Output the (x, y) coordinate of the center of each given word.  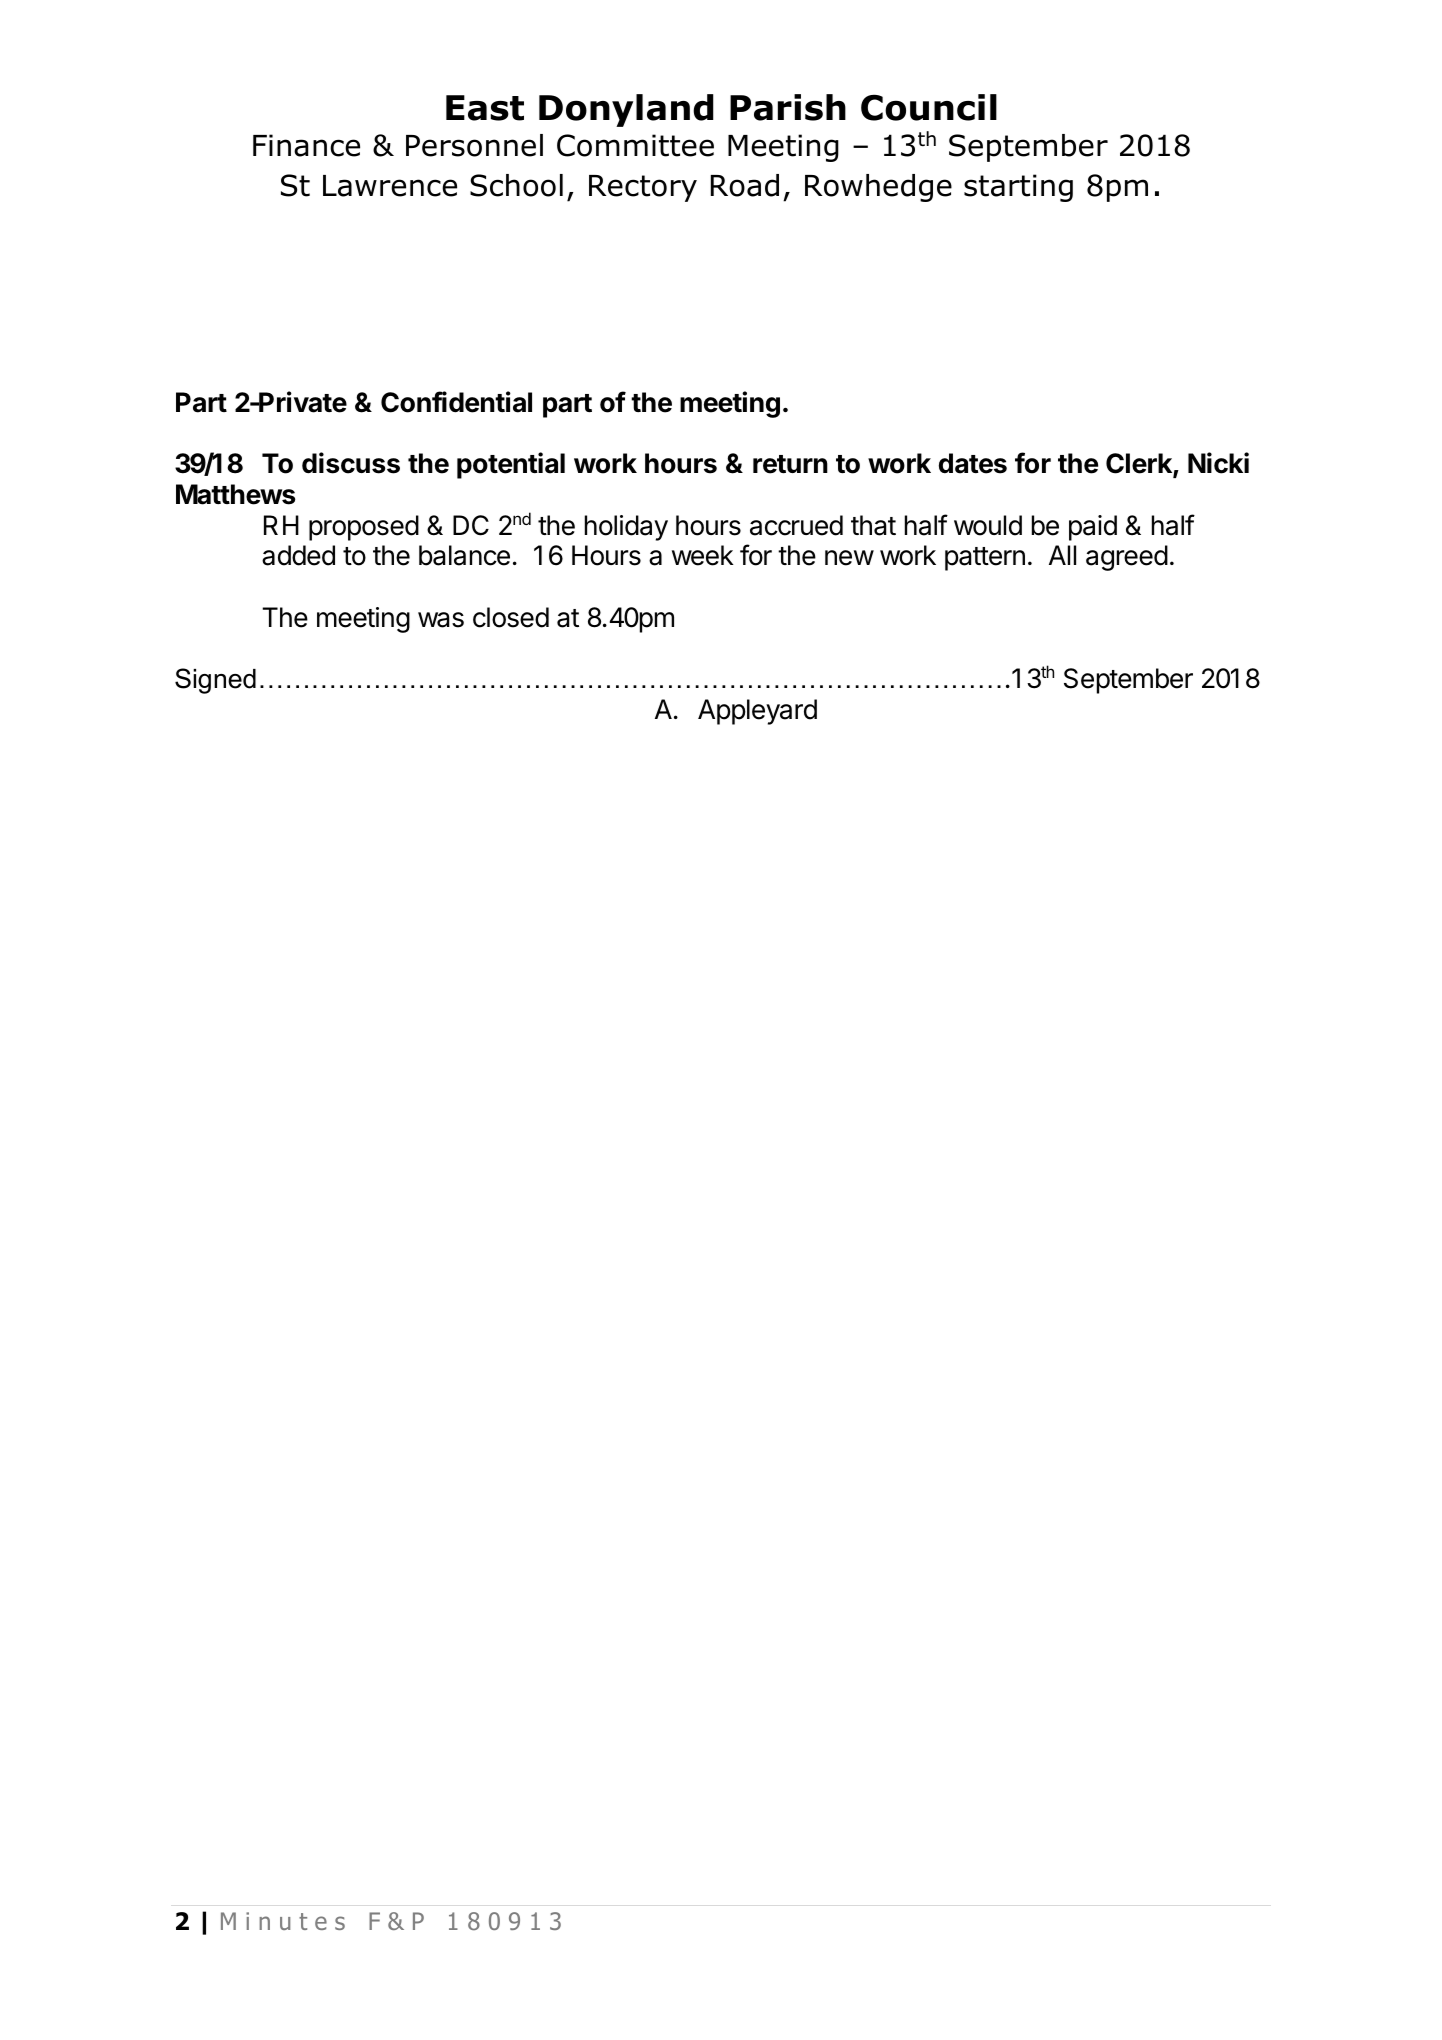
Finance (306, 145)
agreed (1127, 558)
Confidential (456, 402)
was (441, 620)
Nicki (1218, 463)
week (703, 555)
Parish (788, 107)
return (790, 464)
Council (929, 107)
